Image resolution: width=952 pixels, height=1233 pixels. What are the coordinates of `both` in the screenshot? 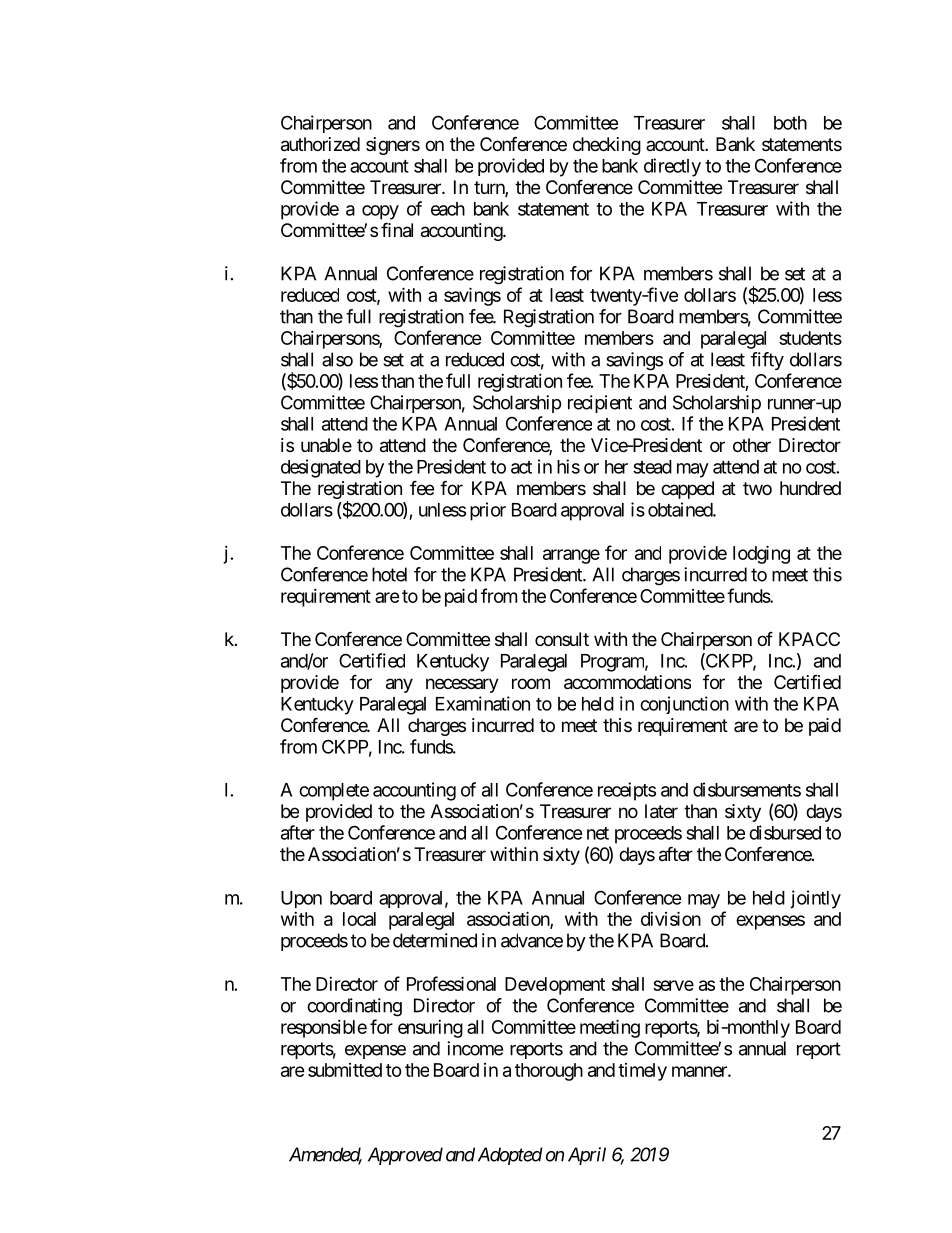 It's located at (790, 123).
